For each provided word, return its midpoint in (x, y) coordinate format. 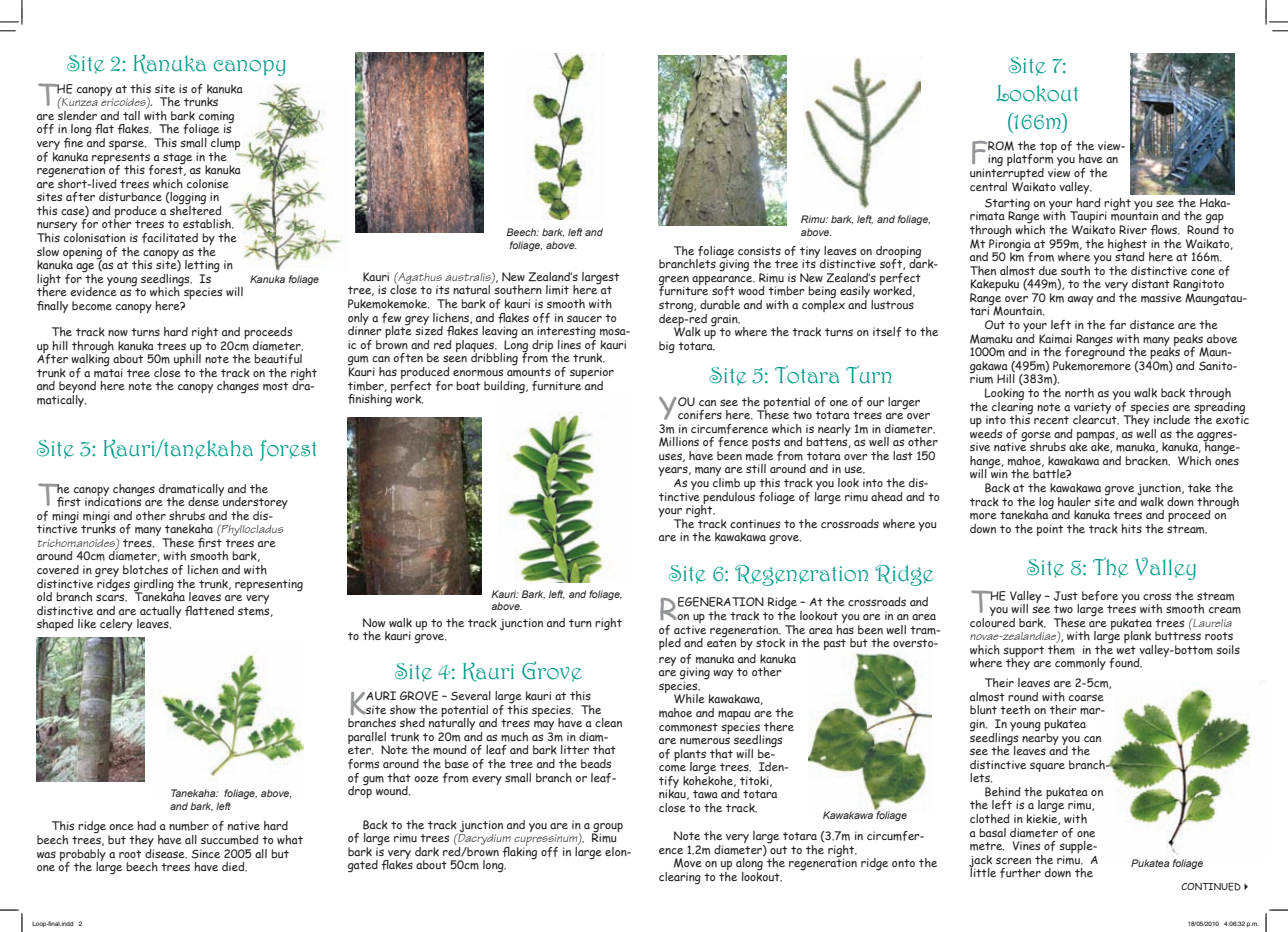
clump (224, 144)
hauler (1074, 501)
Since (205, 854)
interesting (566, 333)
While (689, 699)
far (1117, 325)
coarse (1086, 697)
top (1048, 147)
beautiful (278, 359)
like (87, 623)
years (674, 471)
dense (204, 500)
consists (759, 250)
